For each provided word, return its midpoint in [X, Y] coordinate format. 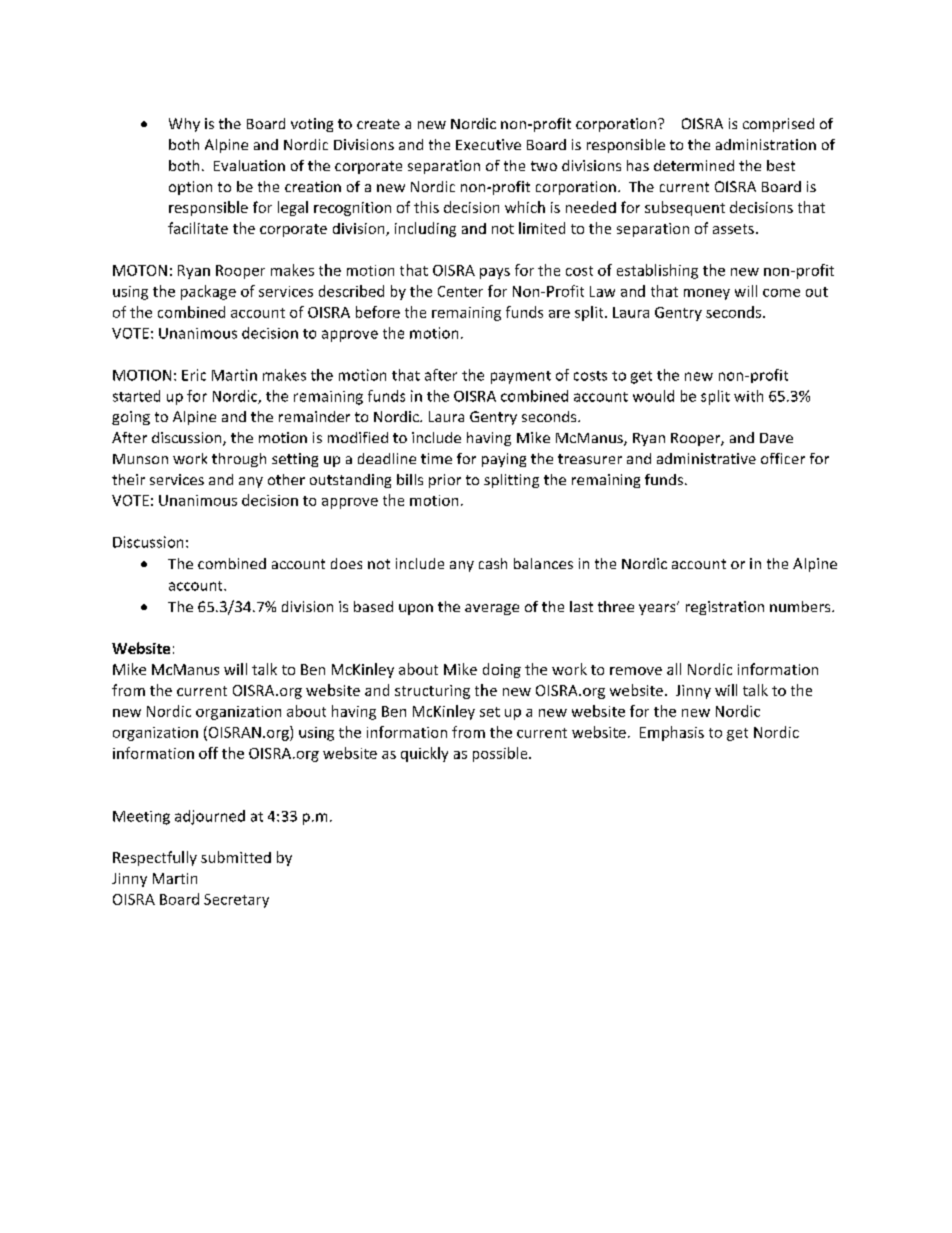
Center [460, 291]
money [707, 294]
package [208, 292]
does [346, 563]
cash [493, 563]
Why [184, 125]
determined [694, 165]
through [239, 460]
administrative [706, 458]
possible [501, 754]
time [436, 458]
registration [725, 608]
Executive [488, 144]
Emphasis [672, 733]
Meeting [141, 818]
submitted [236, 857]
